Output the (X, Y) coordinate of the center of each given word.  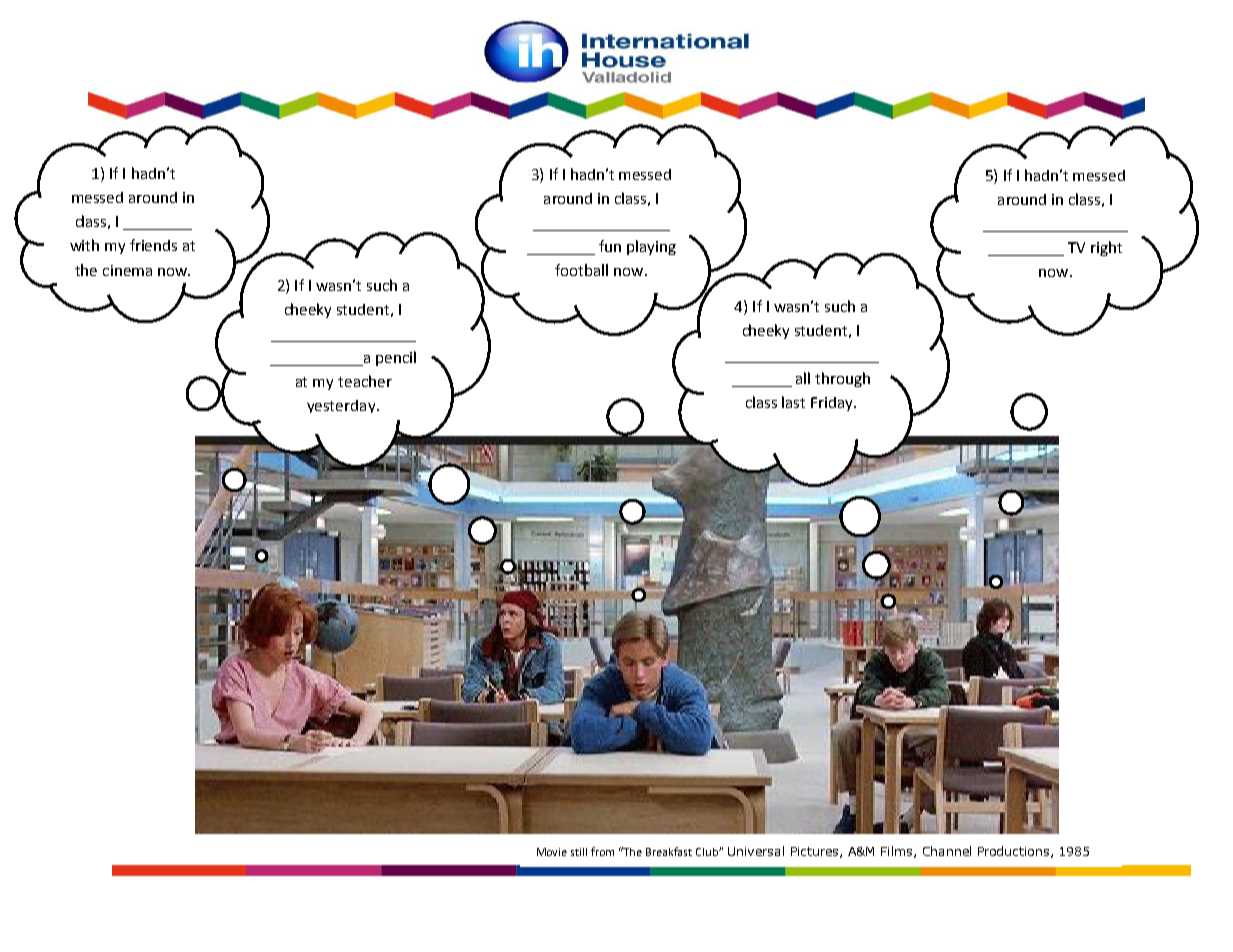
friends (153, 245)
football (581, 270)
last (793, 402)
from (602, 851)
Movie (552, 852)
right (1106, 248)
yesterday (342, 406)
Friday (833, 404)
